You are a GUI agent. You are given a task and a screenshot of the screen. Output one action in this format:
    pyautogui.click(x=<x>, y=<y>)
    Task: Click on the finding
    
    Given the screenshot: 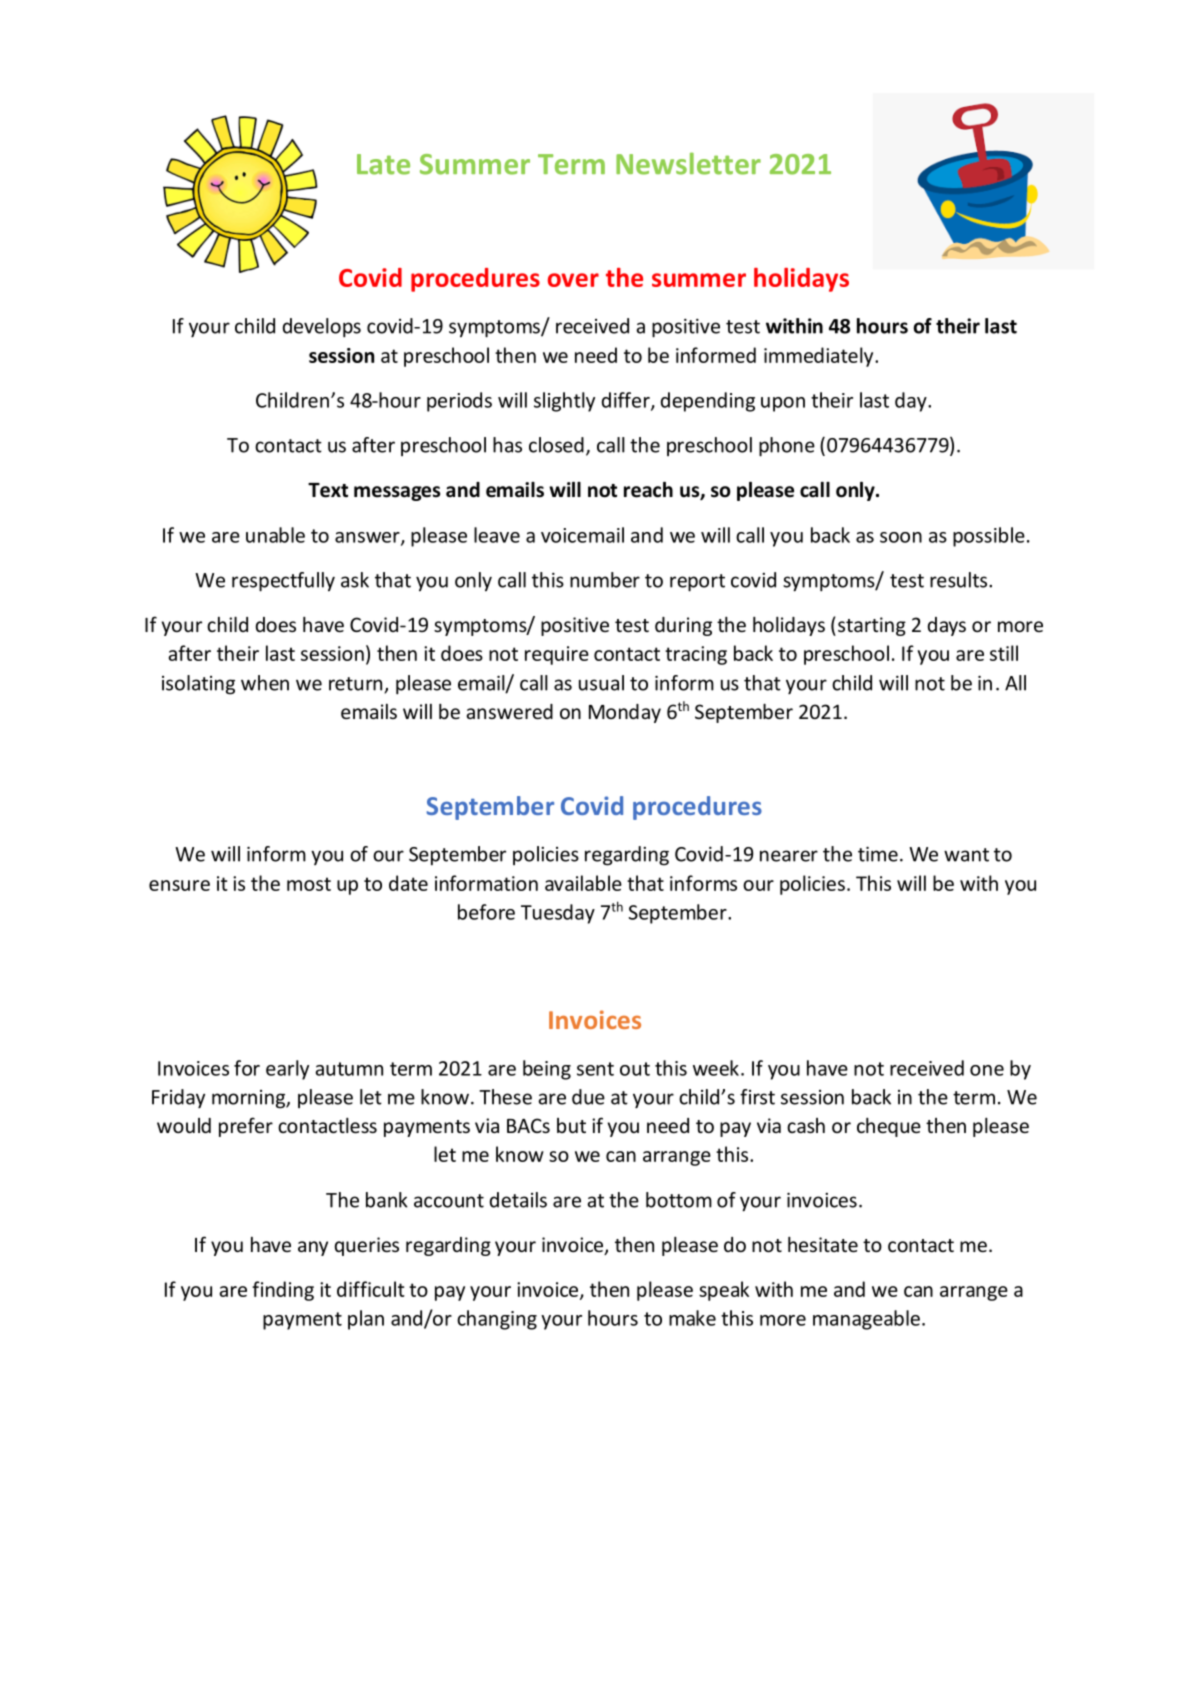 What is the action you would take?
    pyautogui.click(x=283, y=1291)
